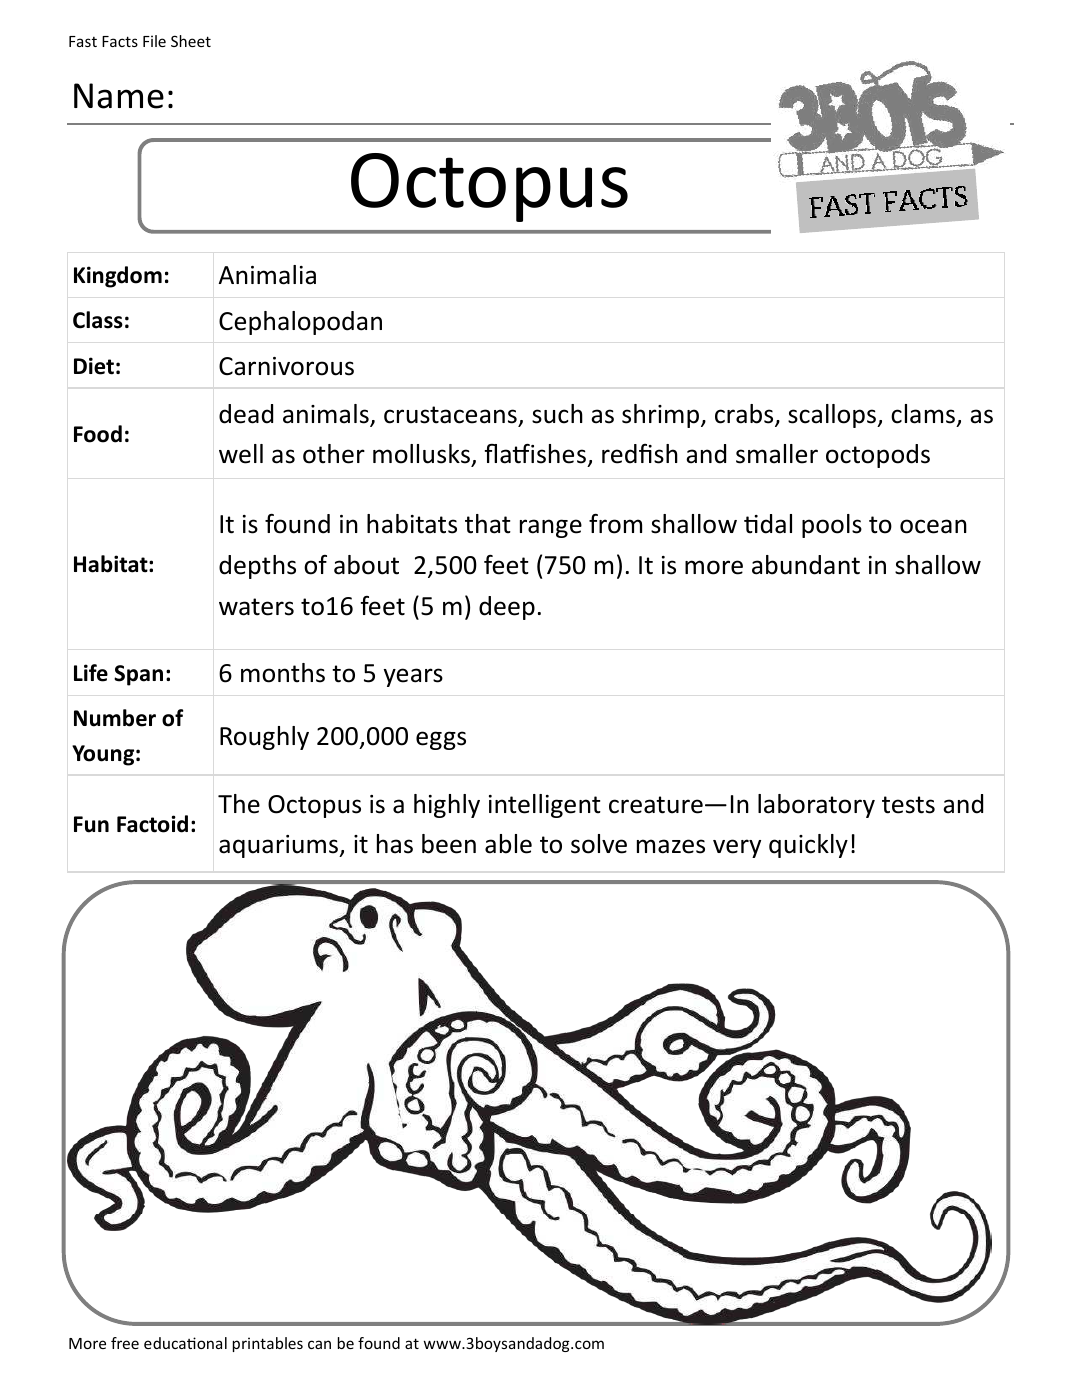 Image resolution: width=1074 pixels, height=1390 pixels. I want to click on Sheet, so click(191, 41).
